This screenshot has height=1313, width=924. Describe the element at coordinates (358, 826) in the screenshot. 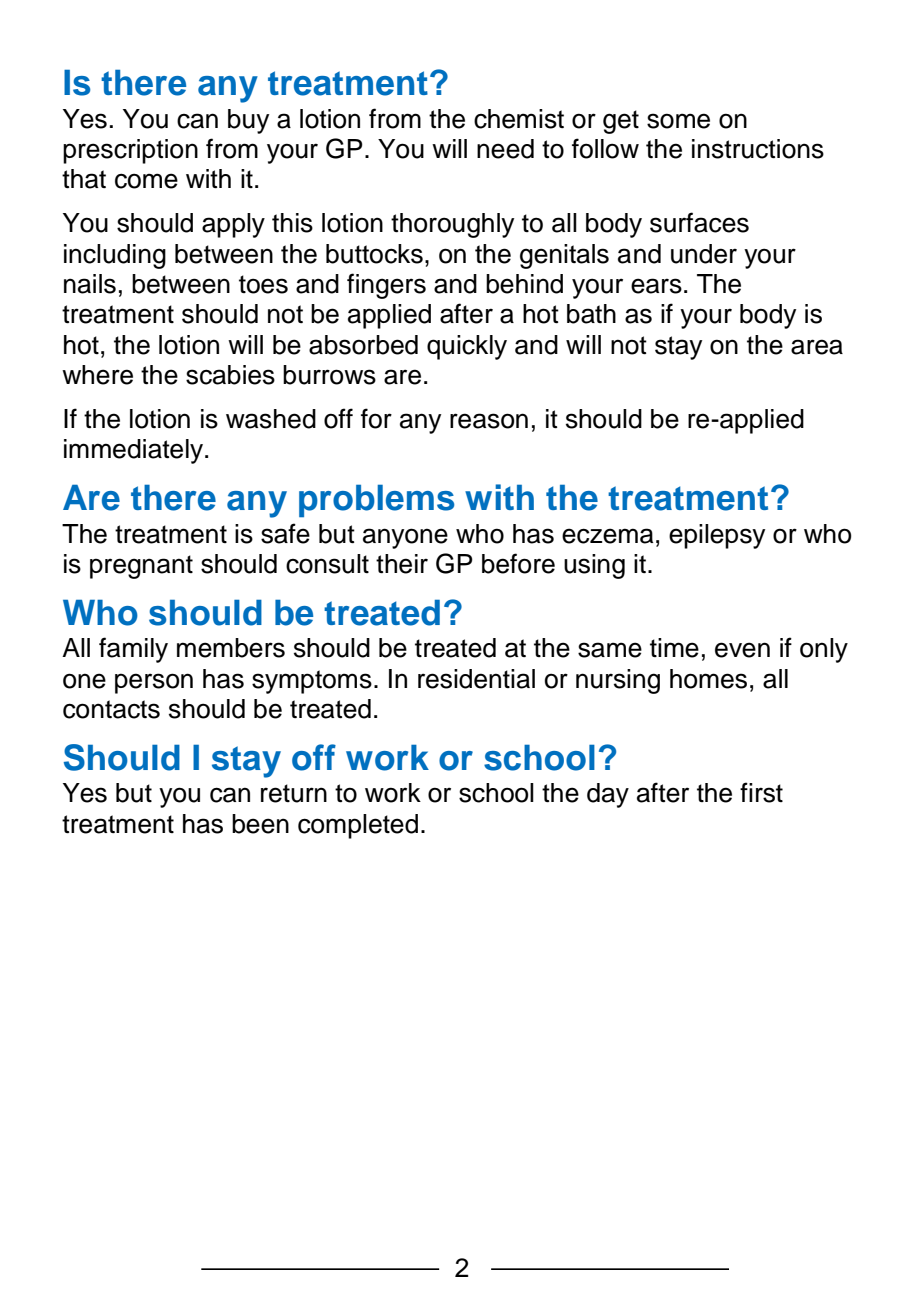

I see `completed` at that location.
